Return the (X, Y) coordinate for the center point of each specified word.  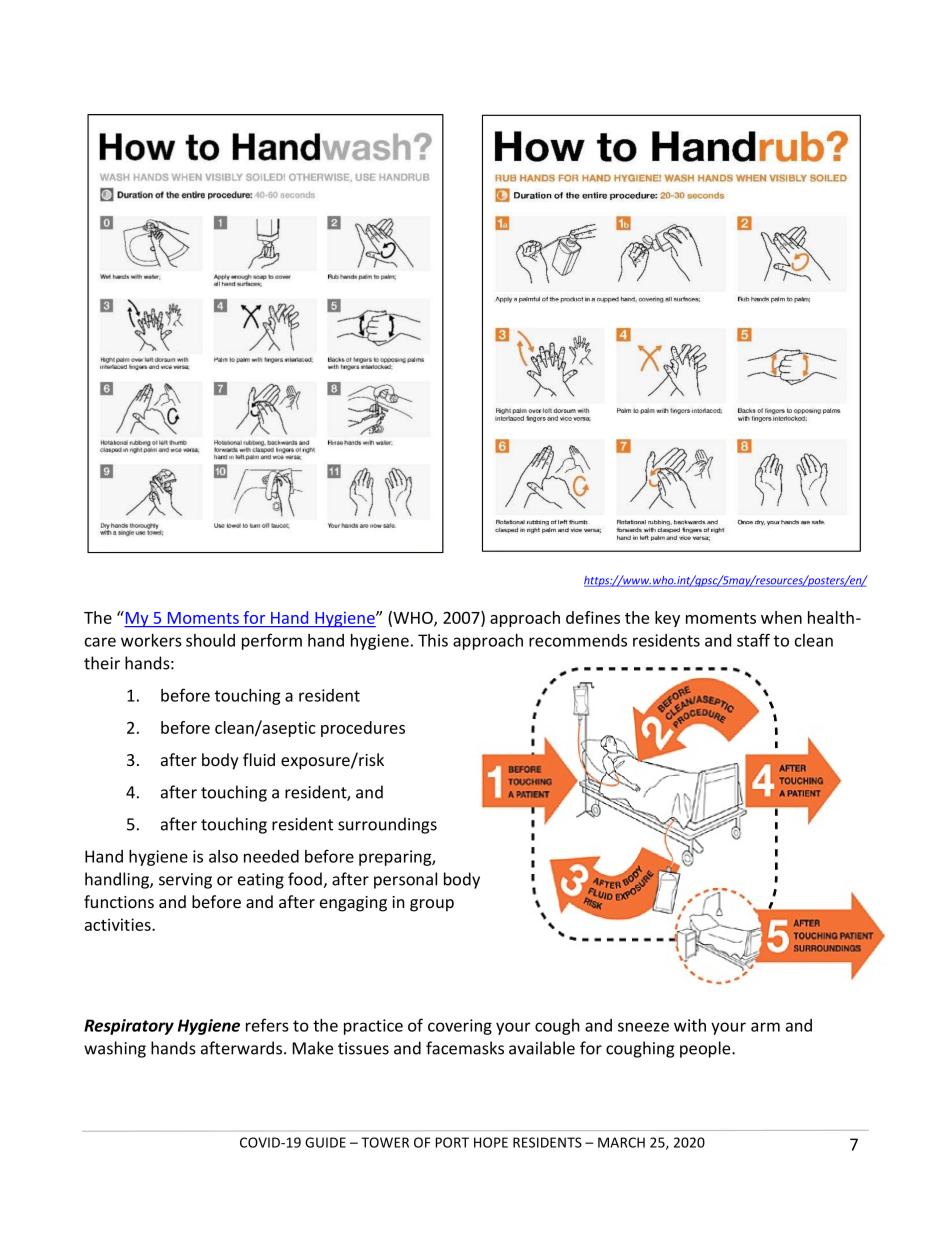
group (432, 905)
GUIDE (325, 1142)
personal (405, 880)
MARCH (621, 1142)
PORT (452, 1142)
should (210, 640)
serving (185, 881)
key (667, 619)
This (433, 640)
